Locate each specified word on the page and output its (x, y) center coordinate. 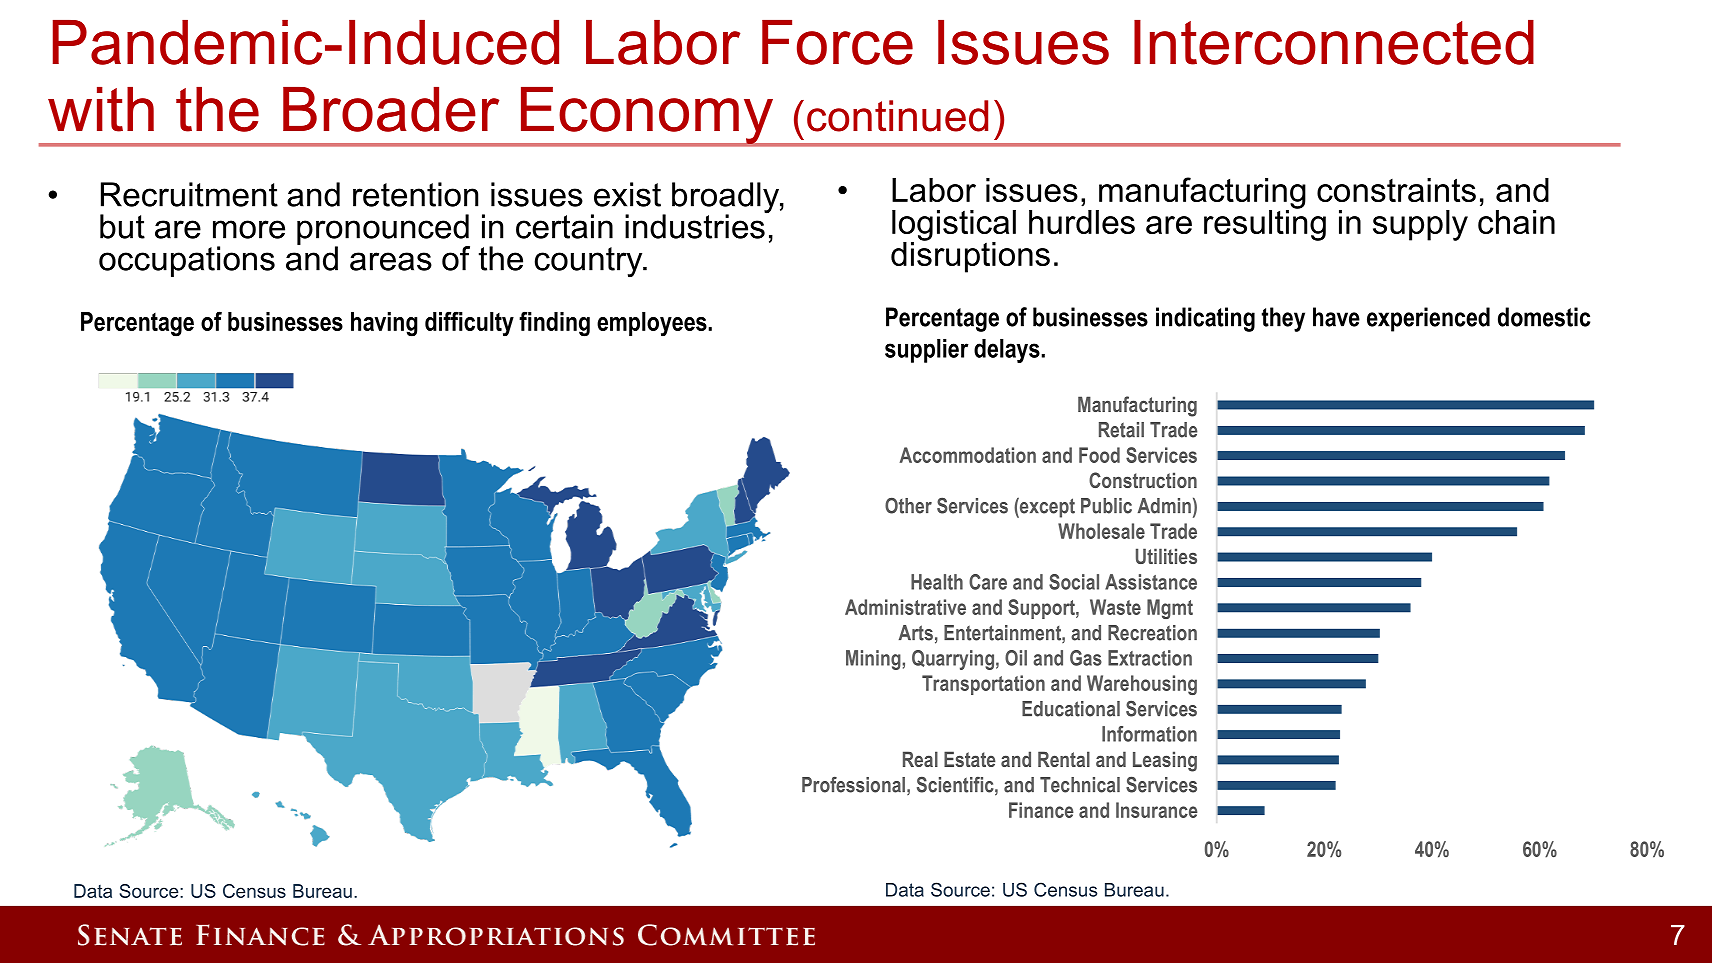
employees (653, 324)
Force (837, 42)
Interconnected (1334, 42)
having (384, 324)
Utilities (1166, 556)
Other (908, 505)
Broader (391, 109)
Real (920, 759)
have (1336, 317)
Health (937, 582)
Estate (970, 759)
